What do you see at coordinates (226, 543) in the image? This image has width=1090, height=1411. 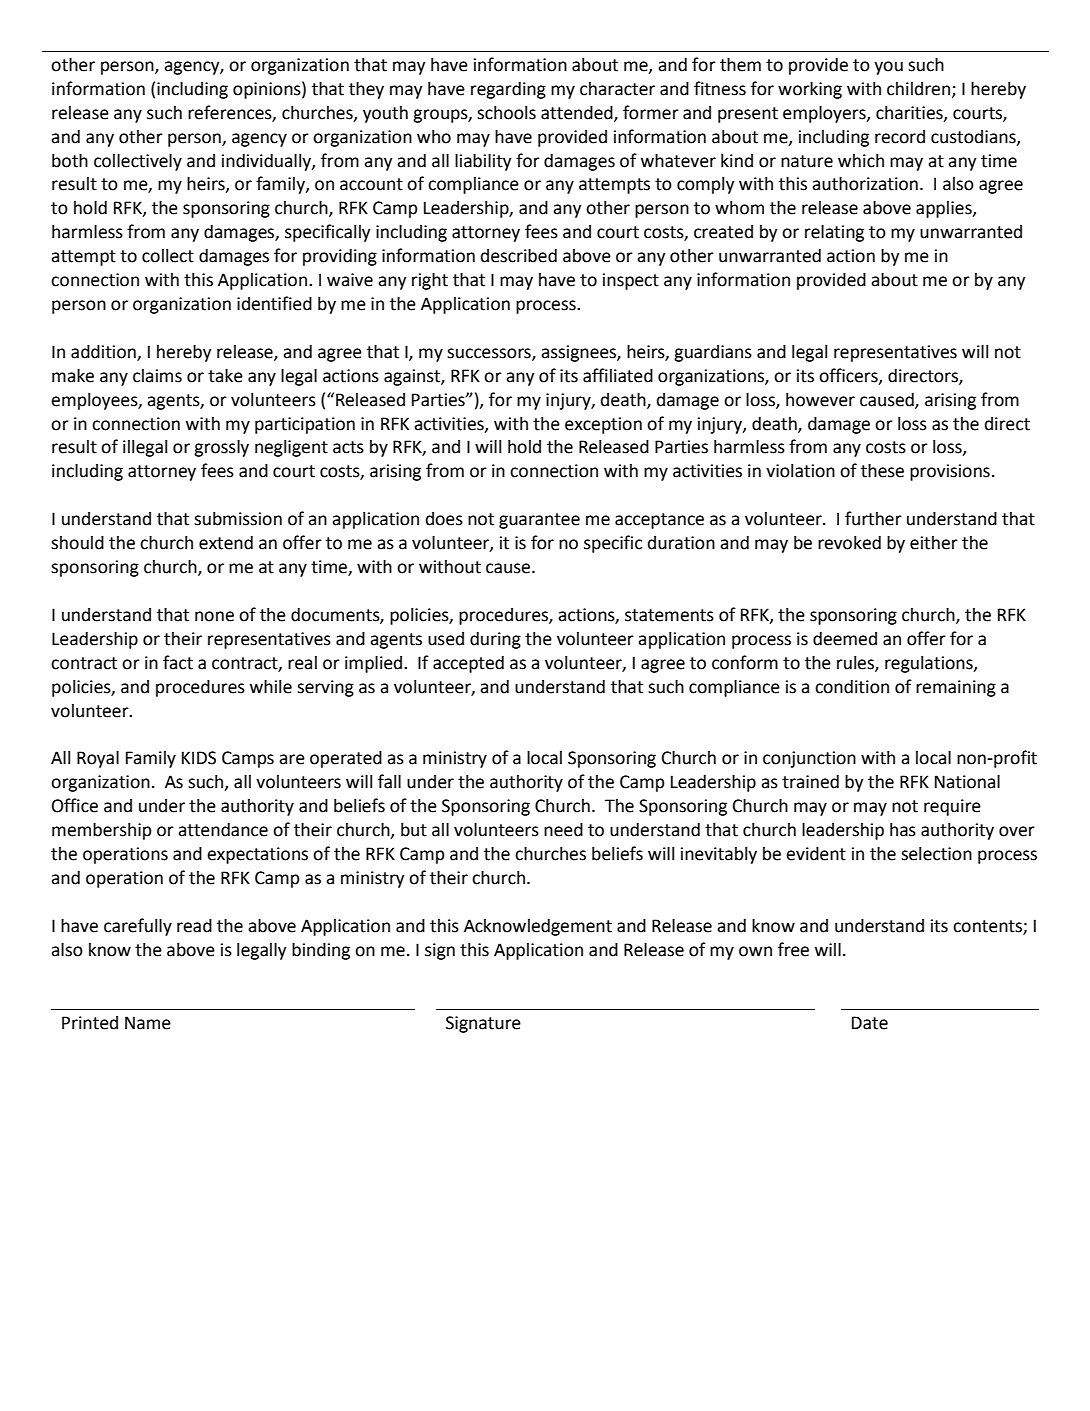 I see `extend` at bounding box center [226, 543].
